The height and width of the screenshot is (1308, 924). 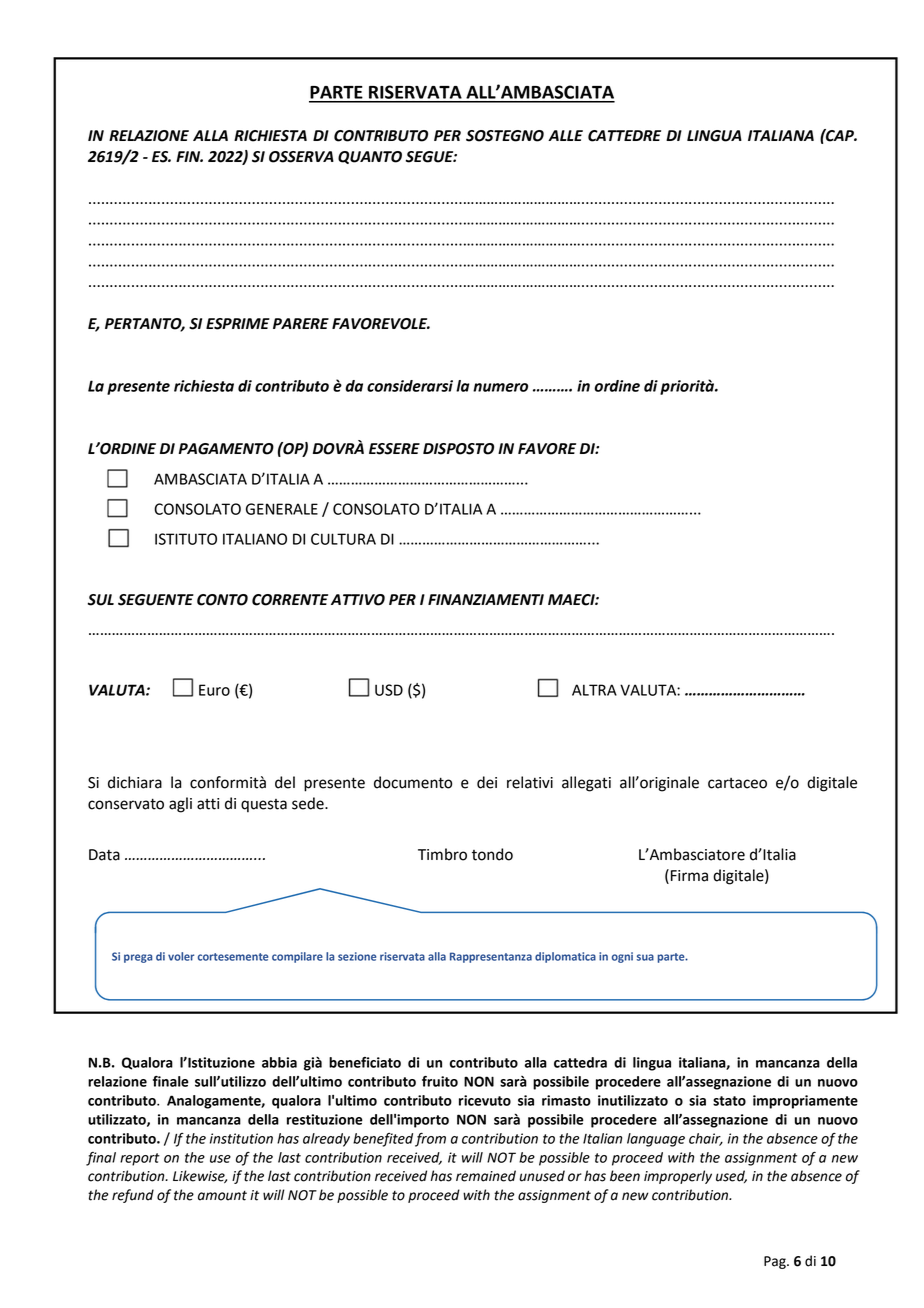 What do you see at coordinates (413, 782) in the screenshot?
I see `documento` at bounding box center [413, 782].
